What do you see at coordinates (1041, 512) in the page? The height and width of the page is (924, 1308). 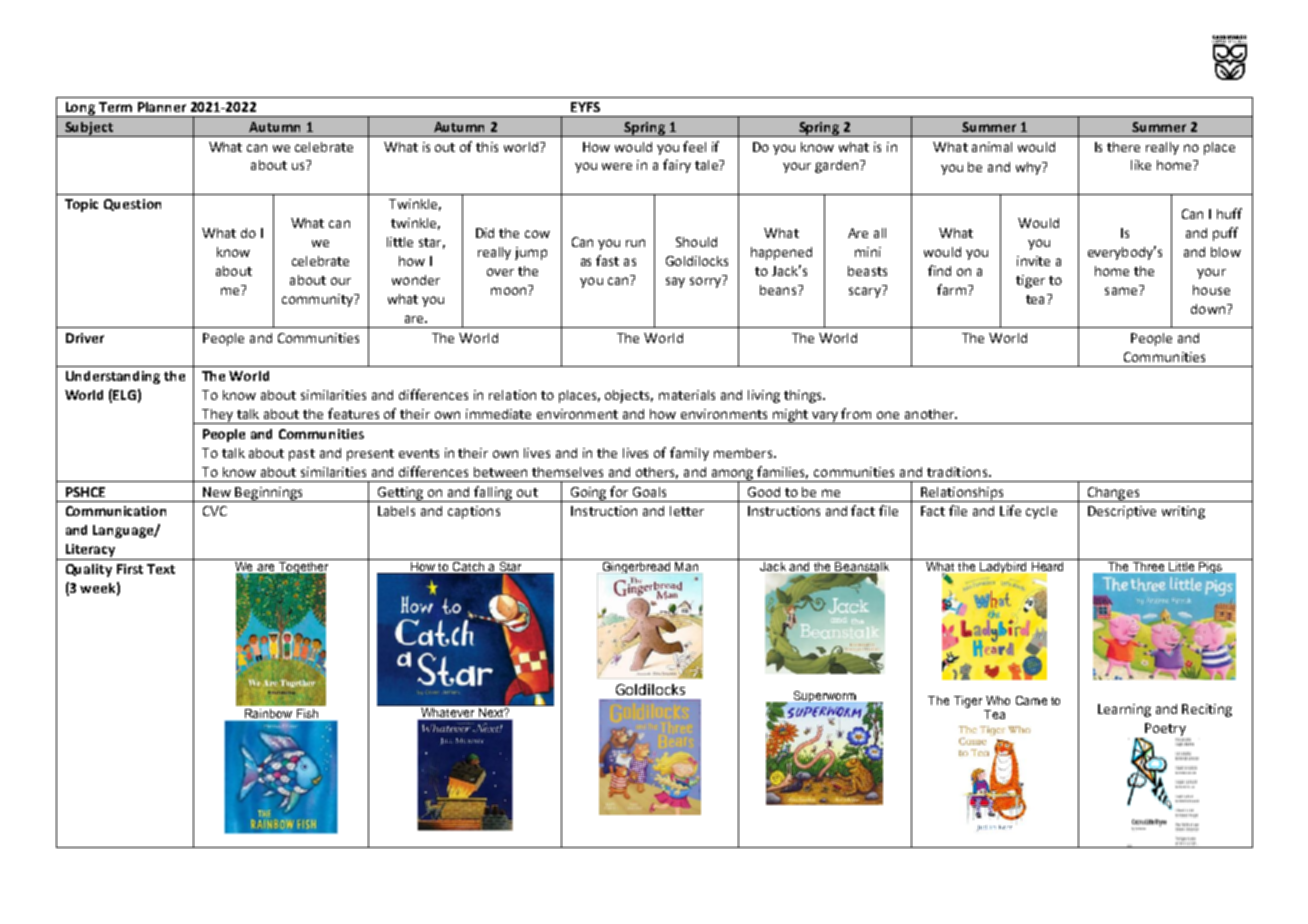 I see `cycle` at bounding box center [1041, 512].
